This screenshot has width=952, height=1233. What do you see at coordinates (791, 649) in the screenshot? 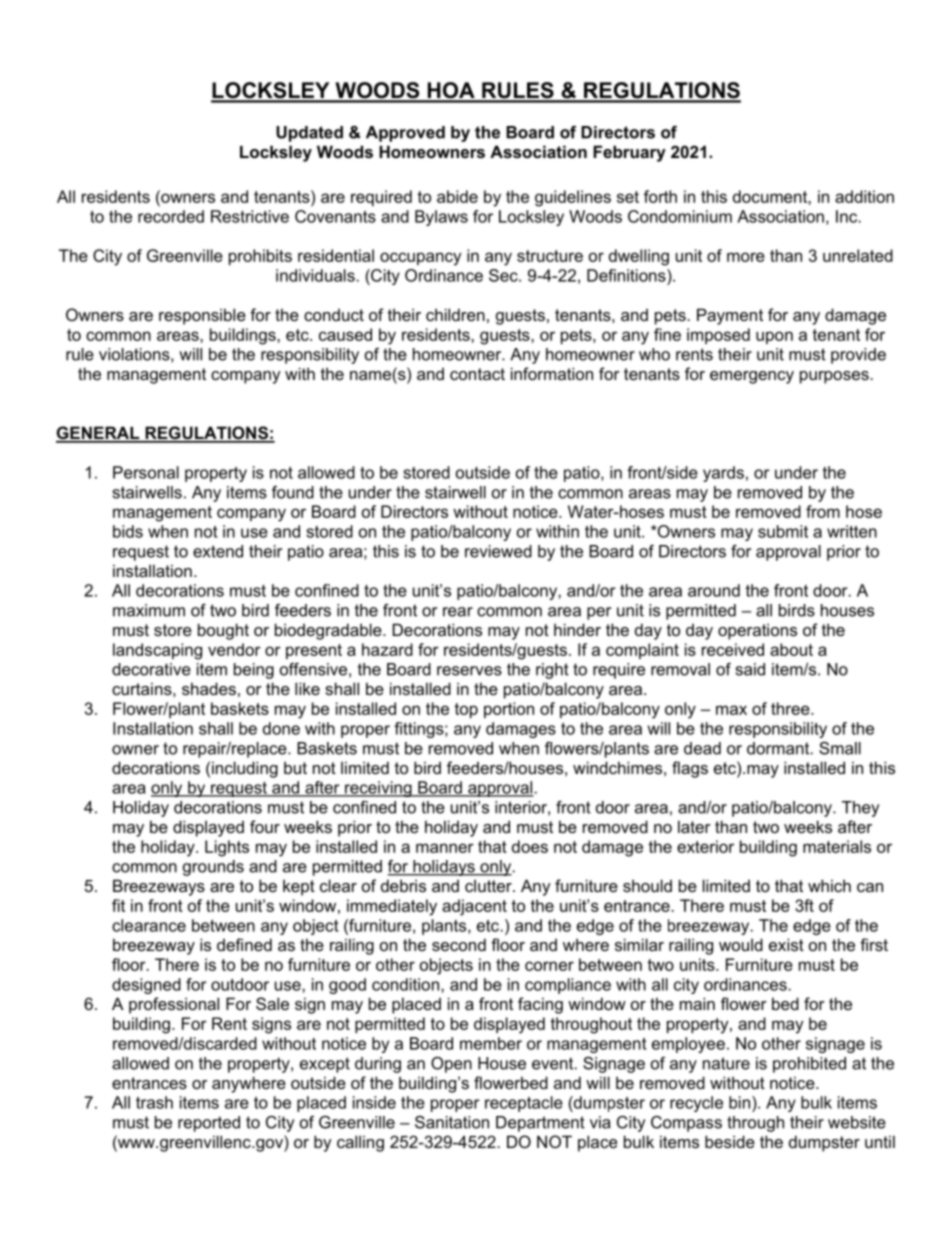
I see `about` at bounding box center [791, 649].
